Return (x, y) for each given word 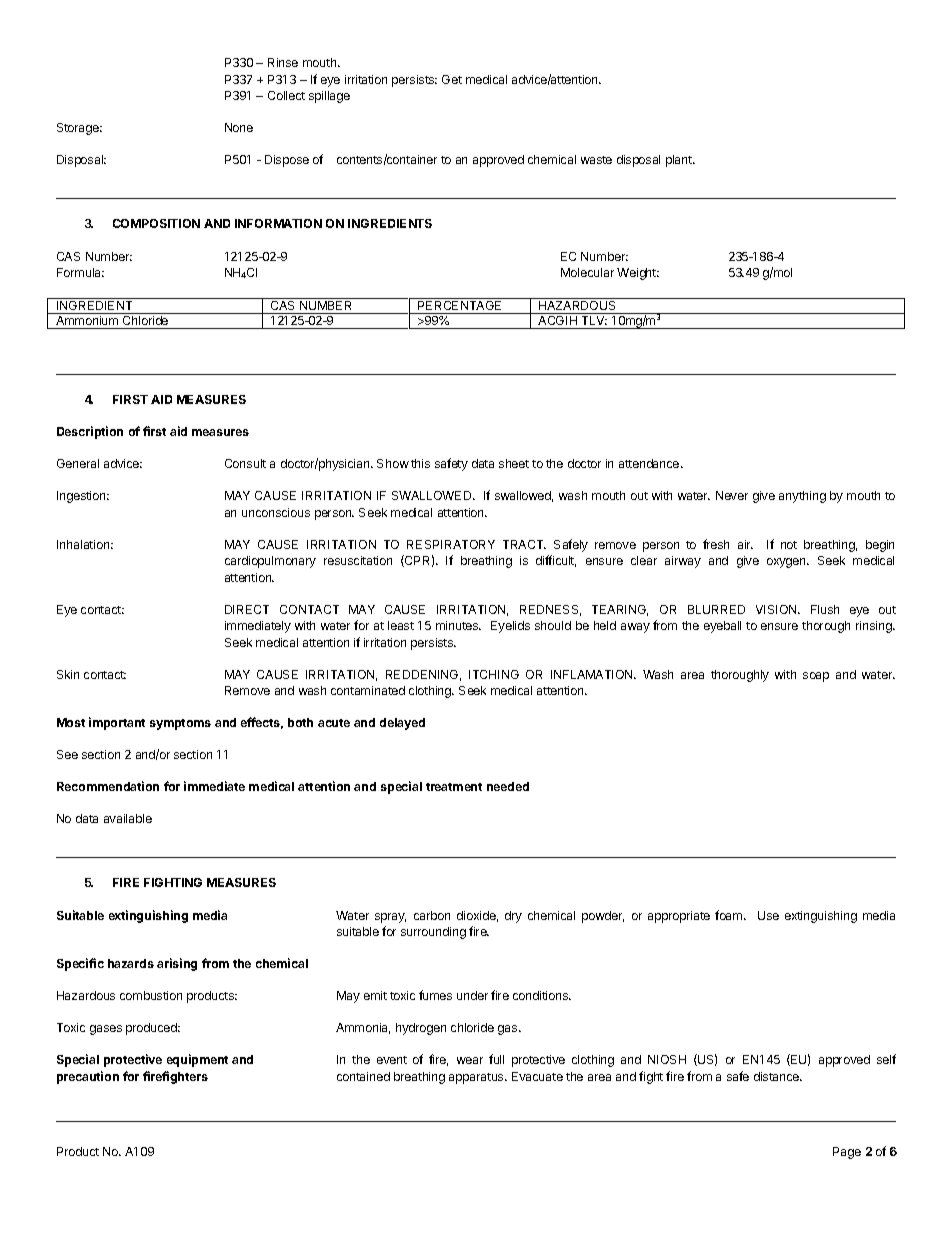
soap (816, 677)
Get (452, 79)
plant (680, 161)
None (239, 127)
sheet (514, 463)
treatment (454, 787)
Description (90, 432)
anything (802, 497)
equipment (197, 1060)
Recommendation (108, 786)
